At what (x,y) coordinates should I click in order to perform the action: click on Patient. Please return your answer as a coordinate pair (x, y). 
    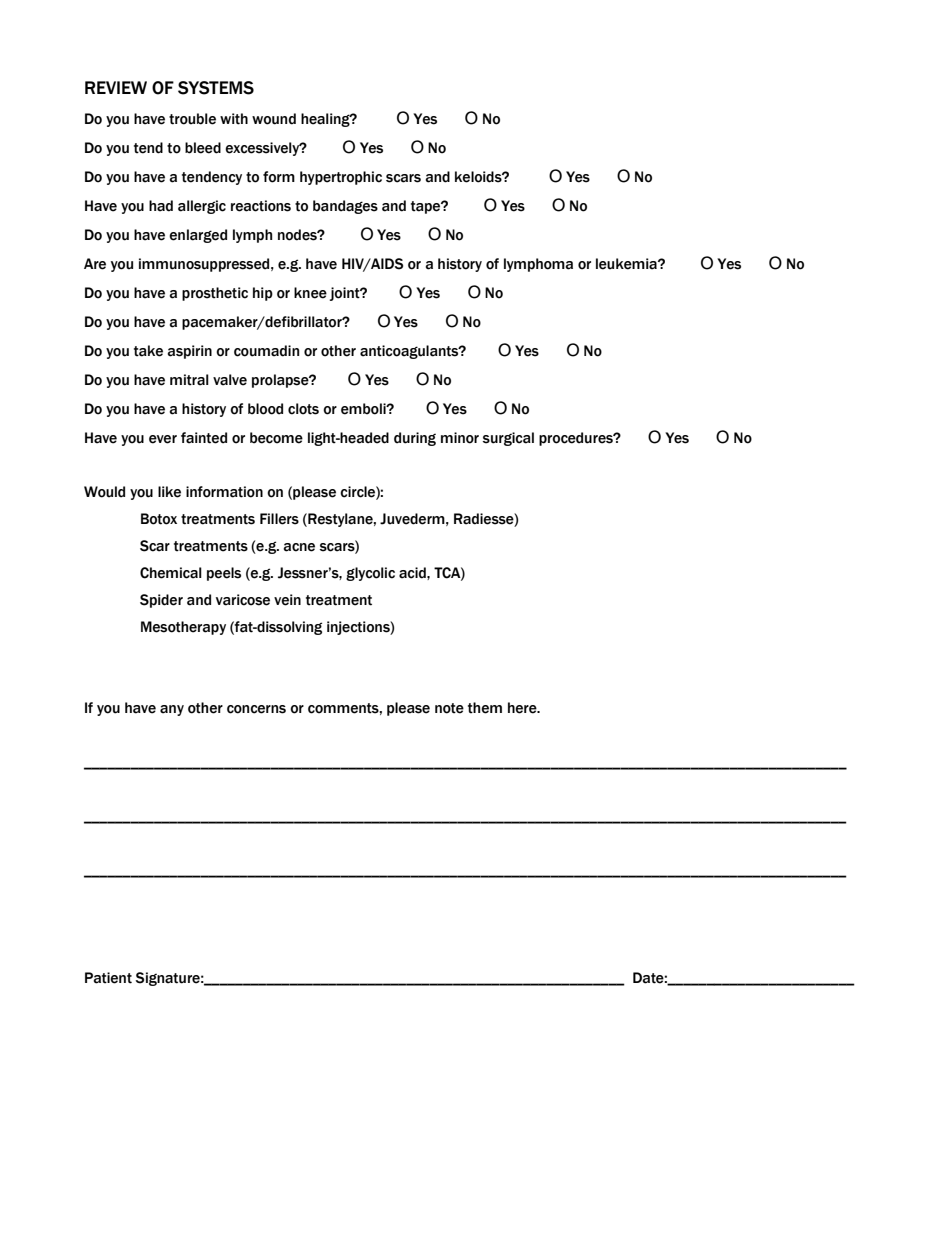
    Looking at the image, I should click on (108, 978).
